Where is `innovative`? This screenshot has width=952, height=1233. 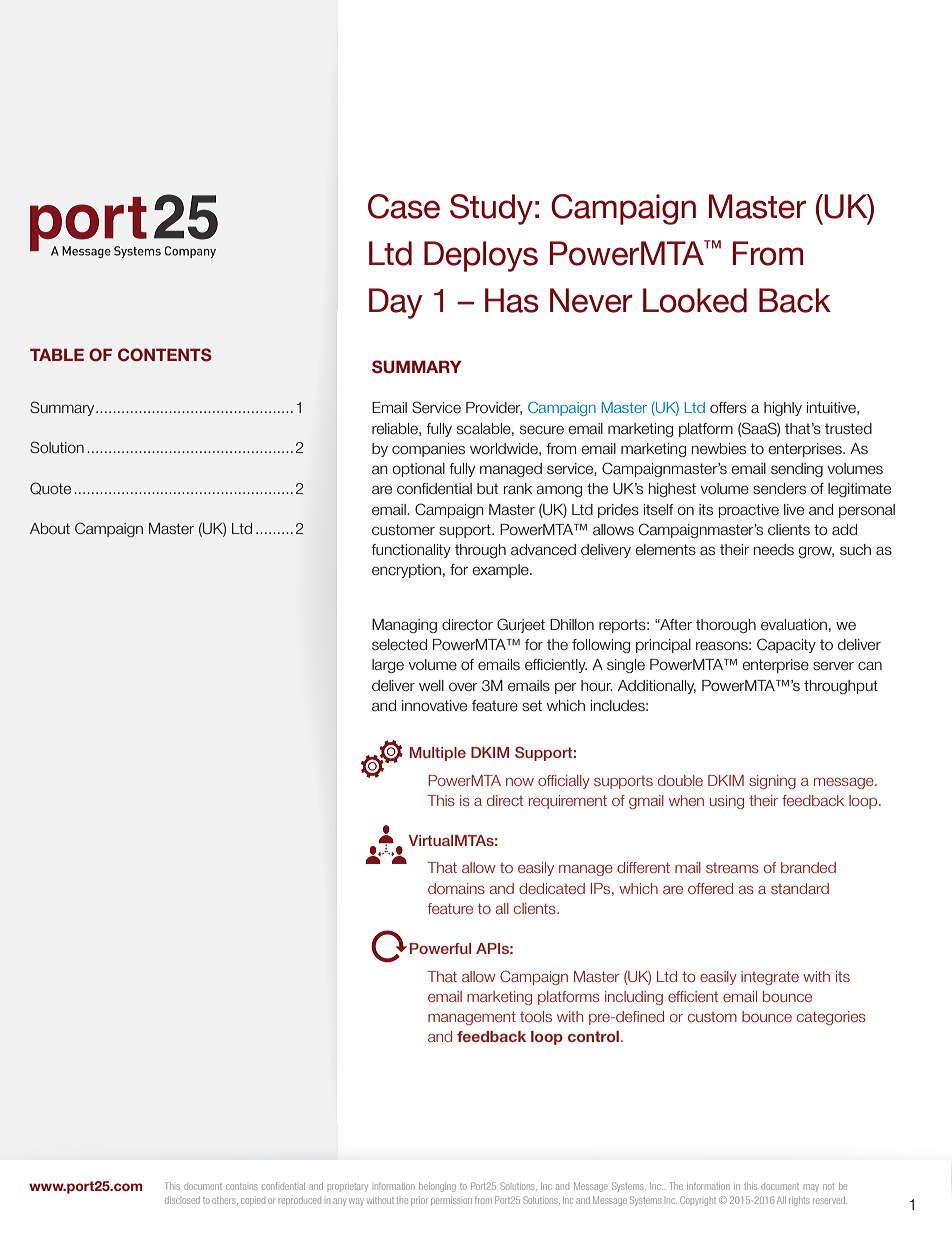
innovative is located at coordinates (434, 706).
